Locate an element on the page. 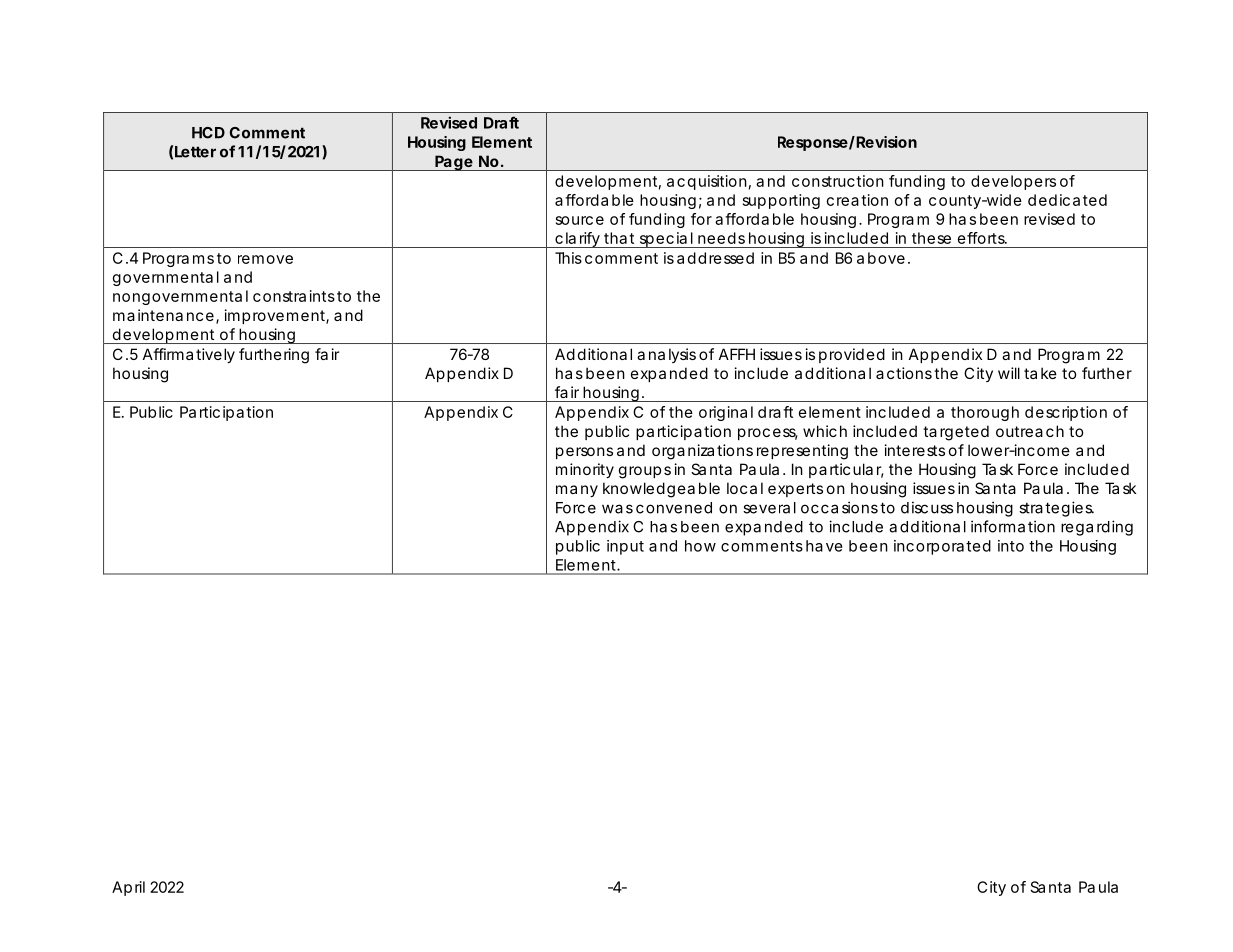  targeted is located at coordinates (956, 433).
